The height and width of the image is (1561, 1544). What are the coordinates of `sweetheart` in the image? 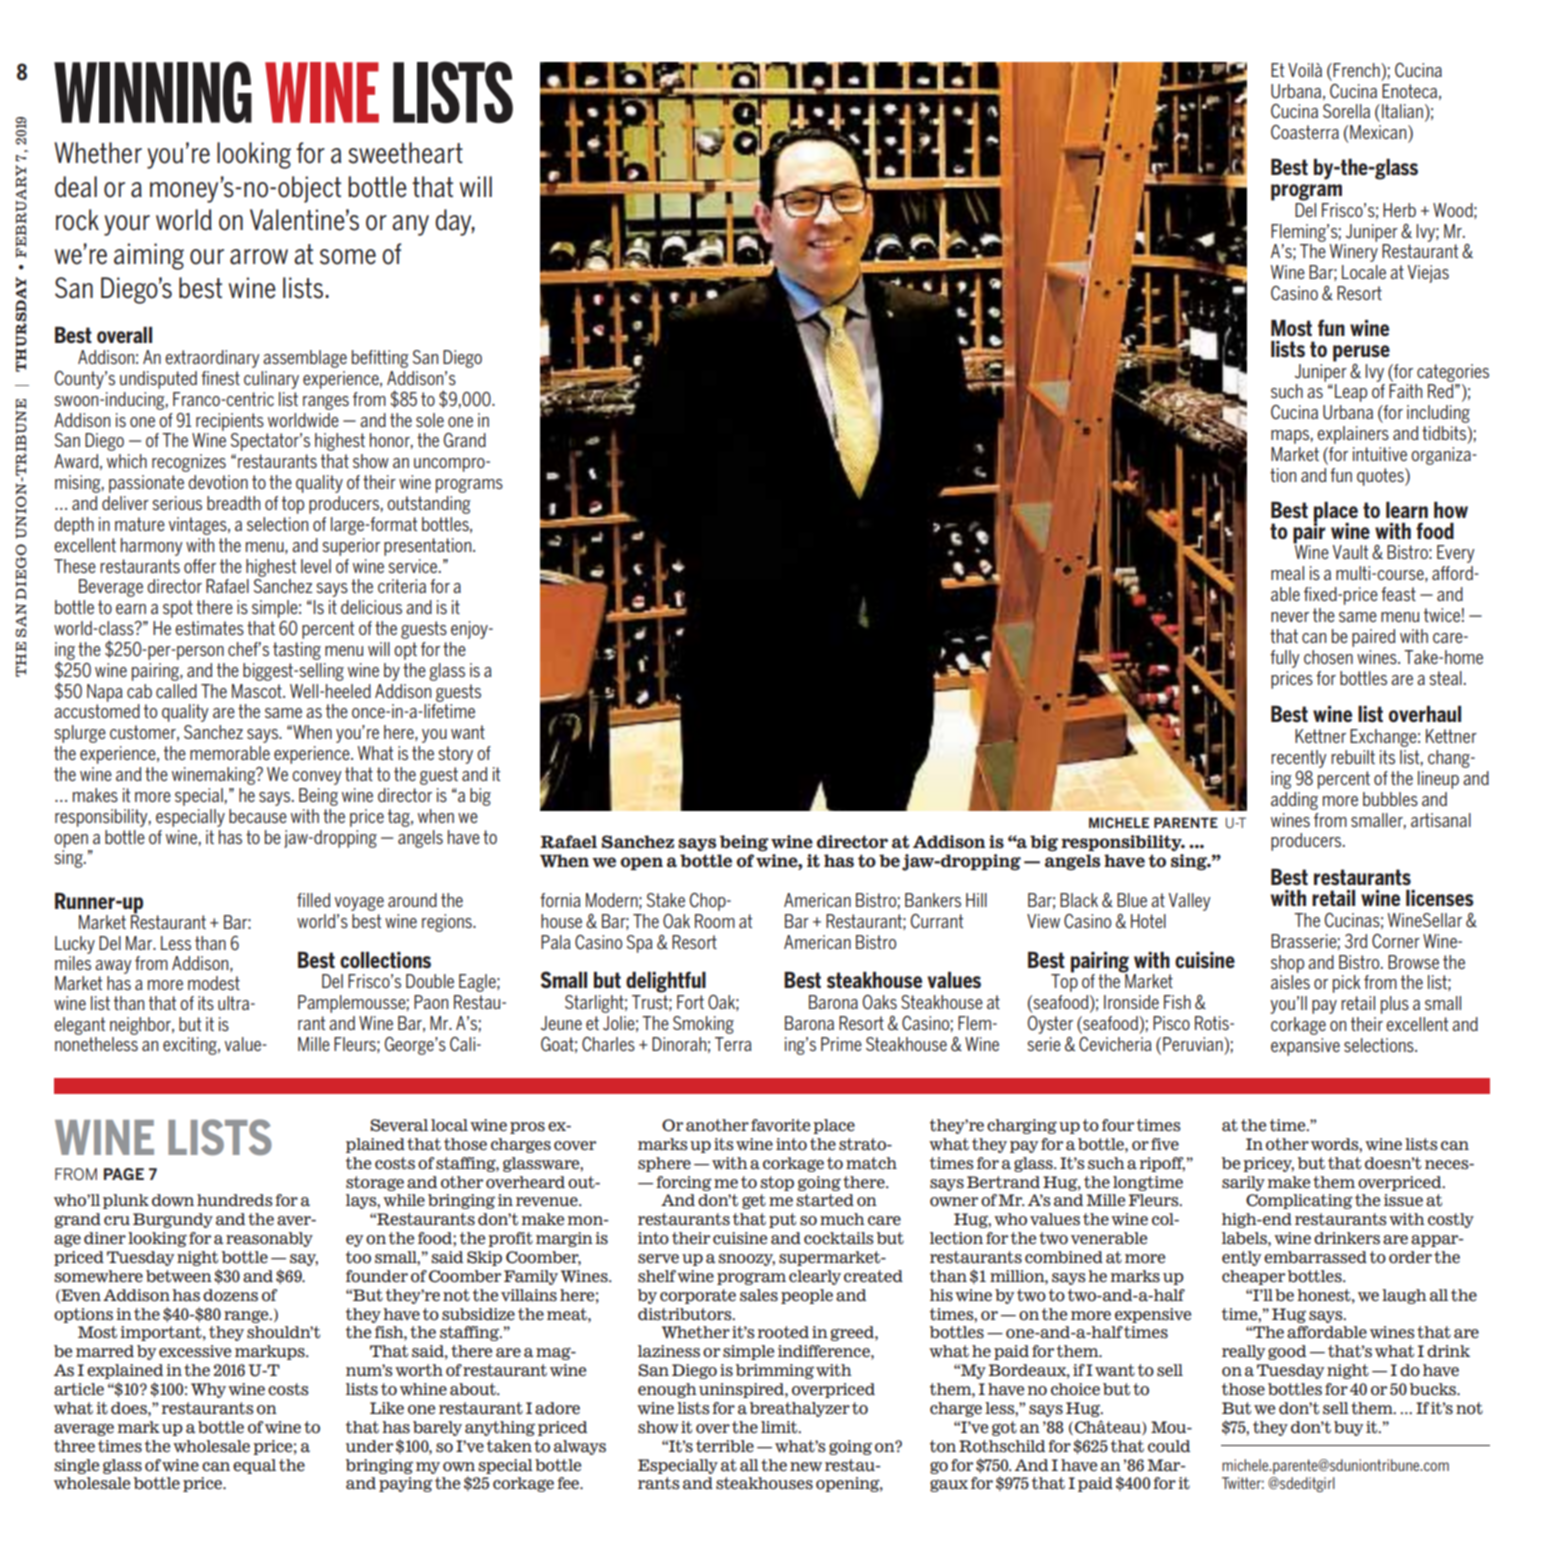 It's located at (405, 153).
